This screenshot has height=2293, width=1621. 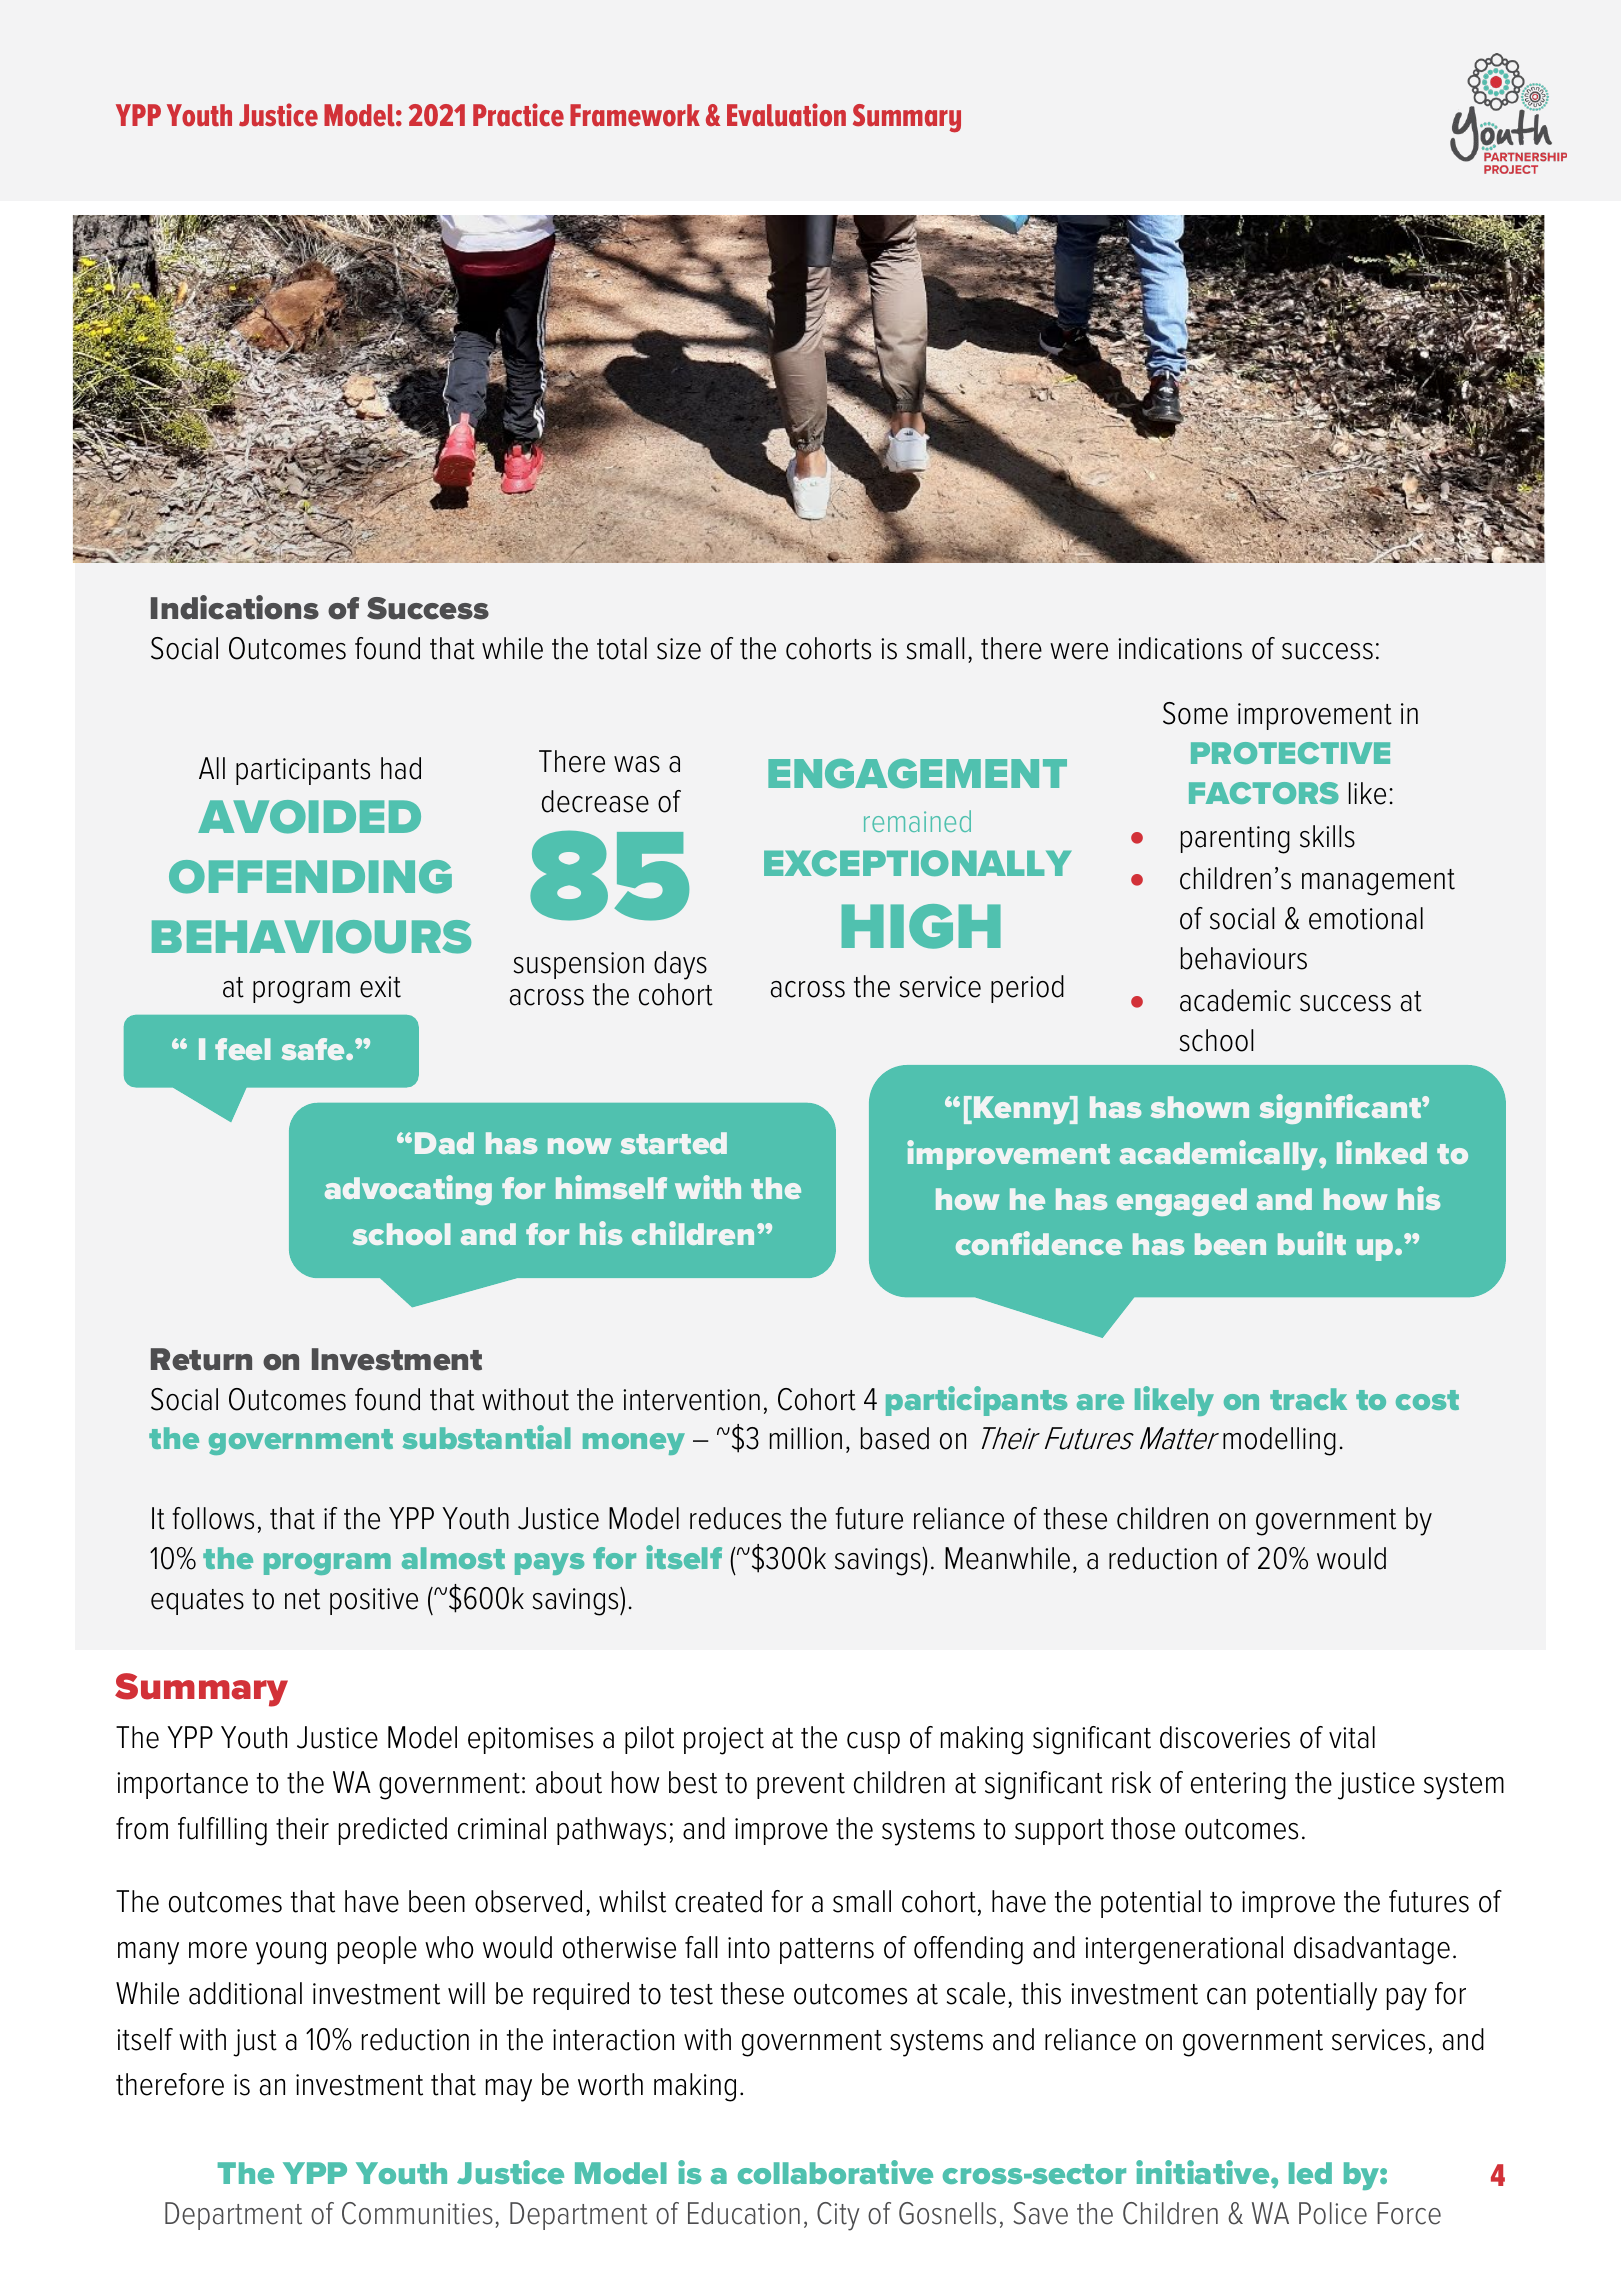 What do you see at coordinates (417, 2213) in the screenshot?
I see `Communities` at bounding box center [417, 2213].
